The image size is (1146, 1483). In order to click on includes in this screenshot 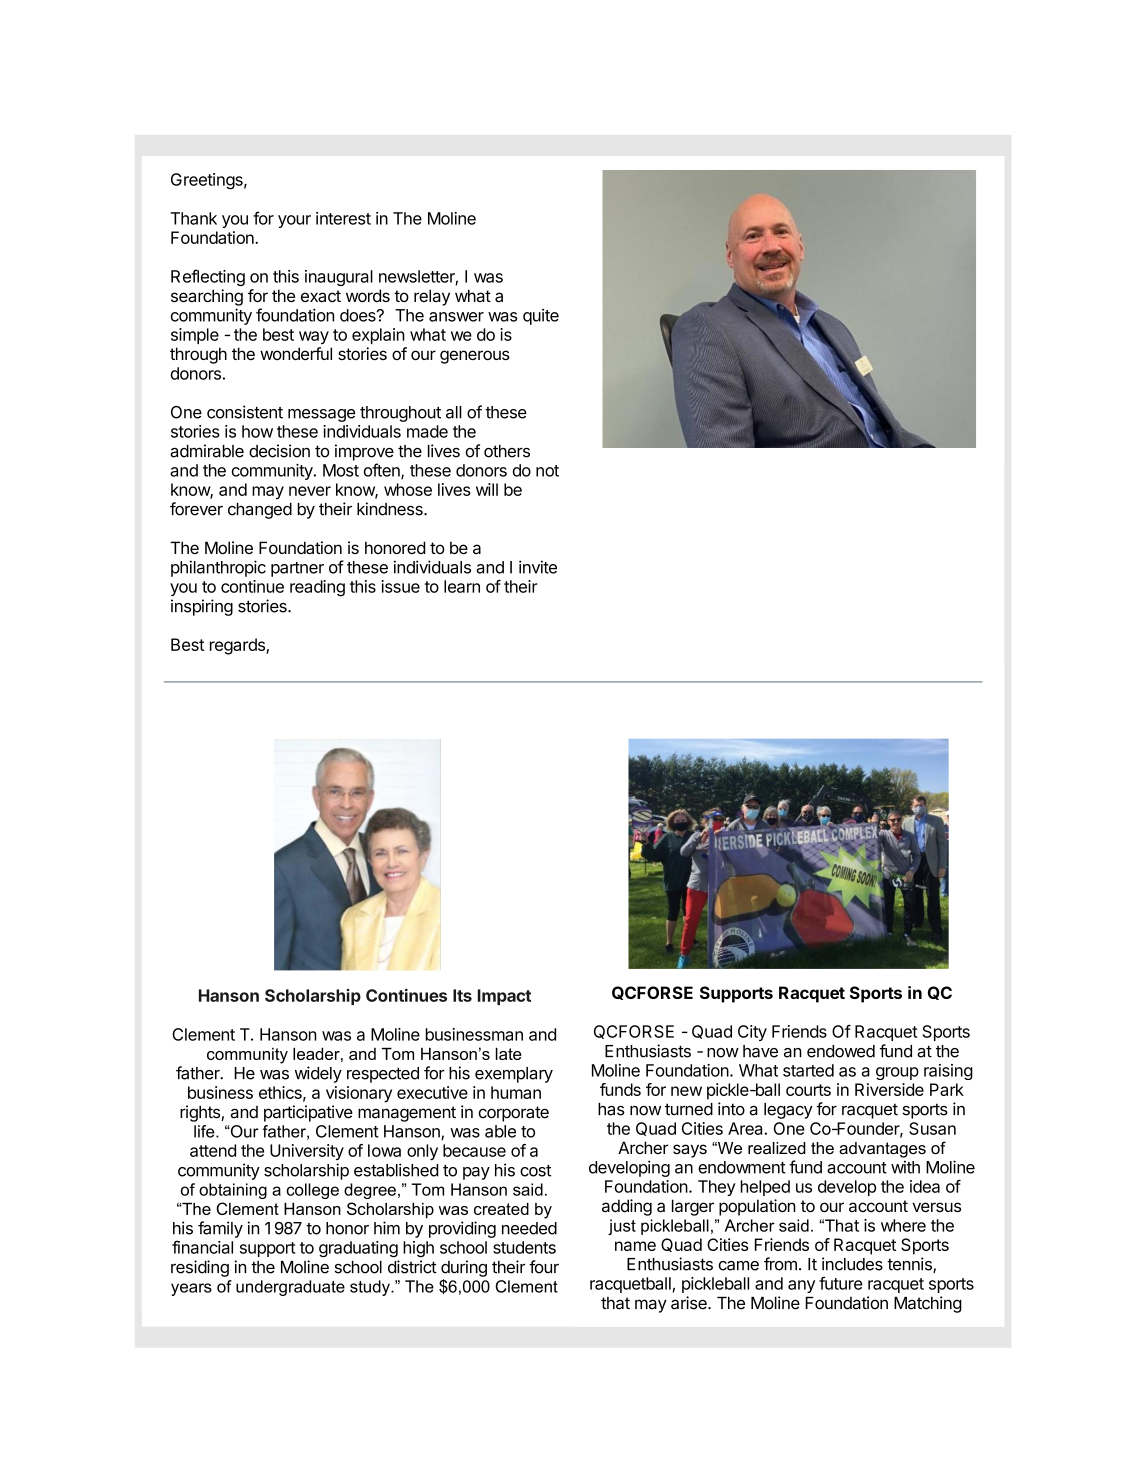, I will do `click(852, 1264)`.
